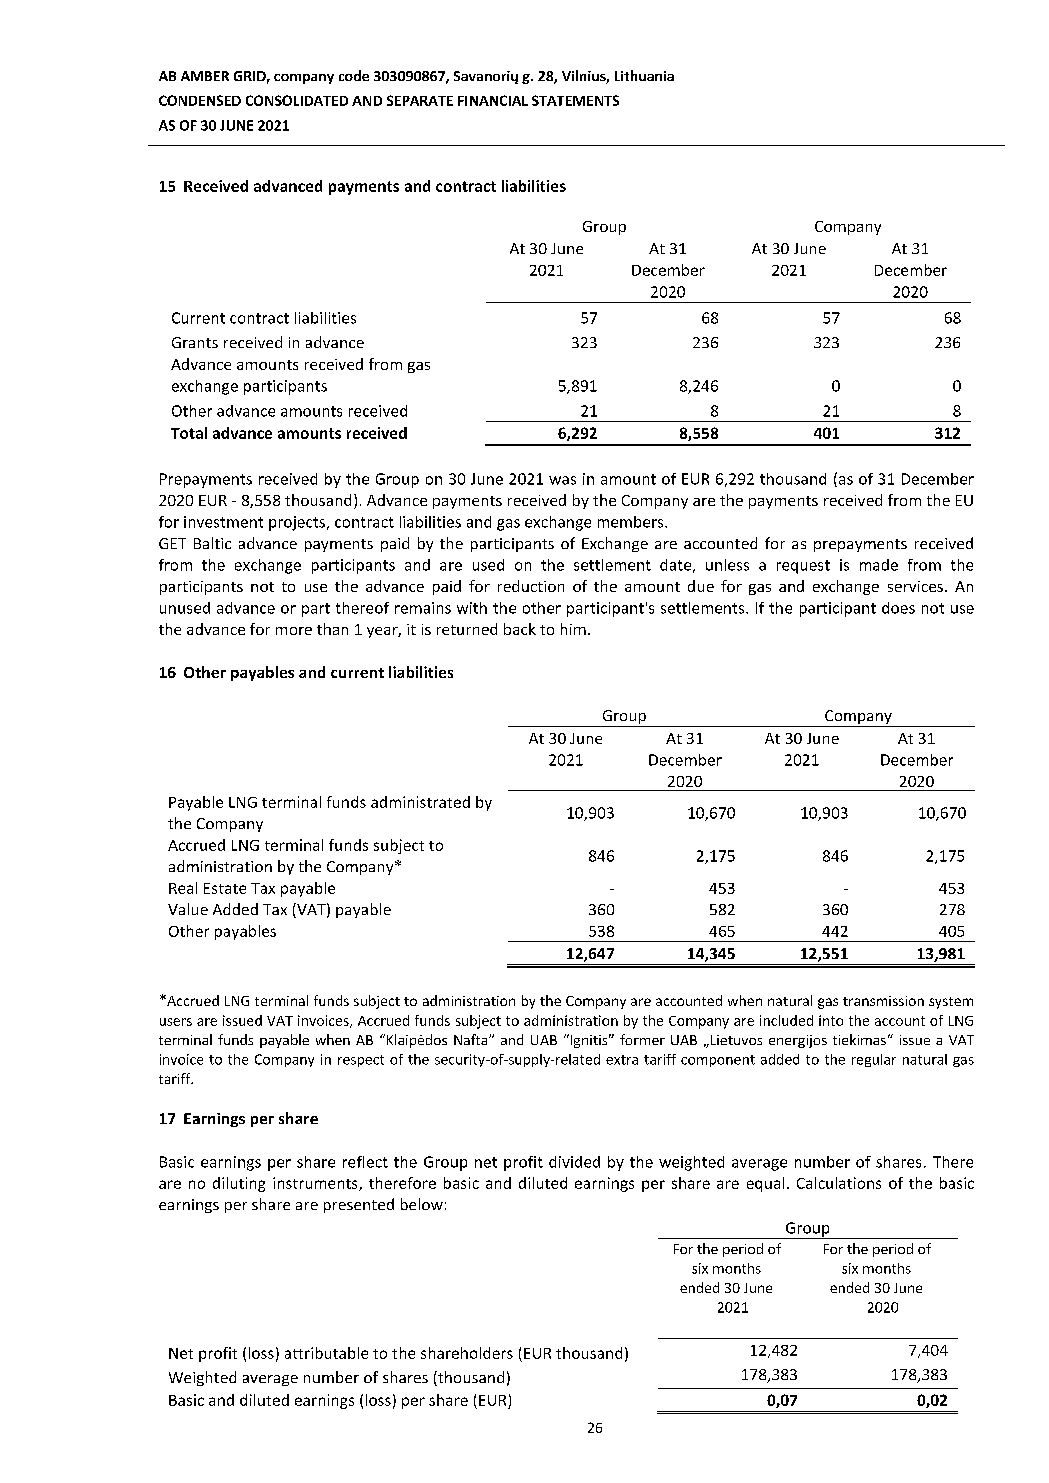 The image size is (1049, 1483). Describe the element at coordinates (839, 1183) in the page. I see `Calculations` at that location.
